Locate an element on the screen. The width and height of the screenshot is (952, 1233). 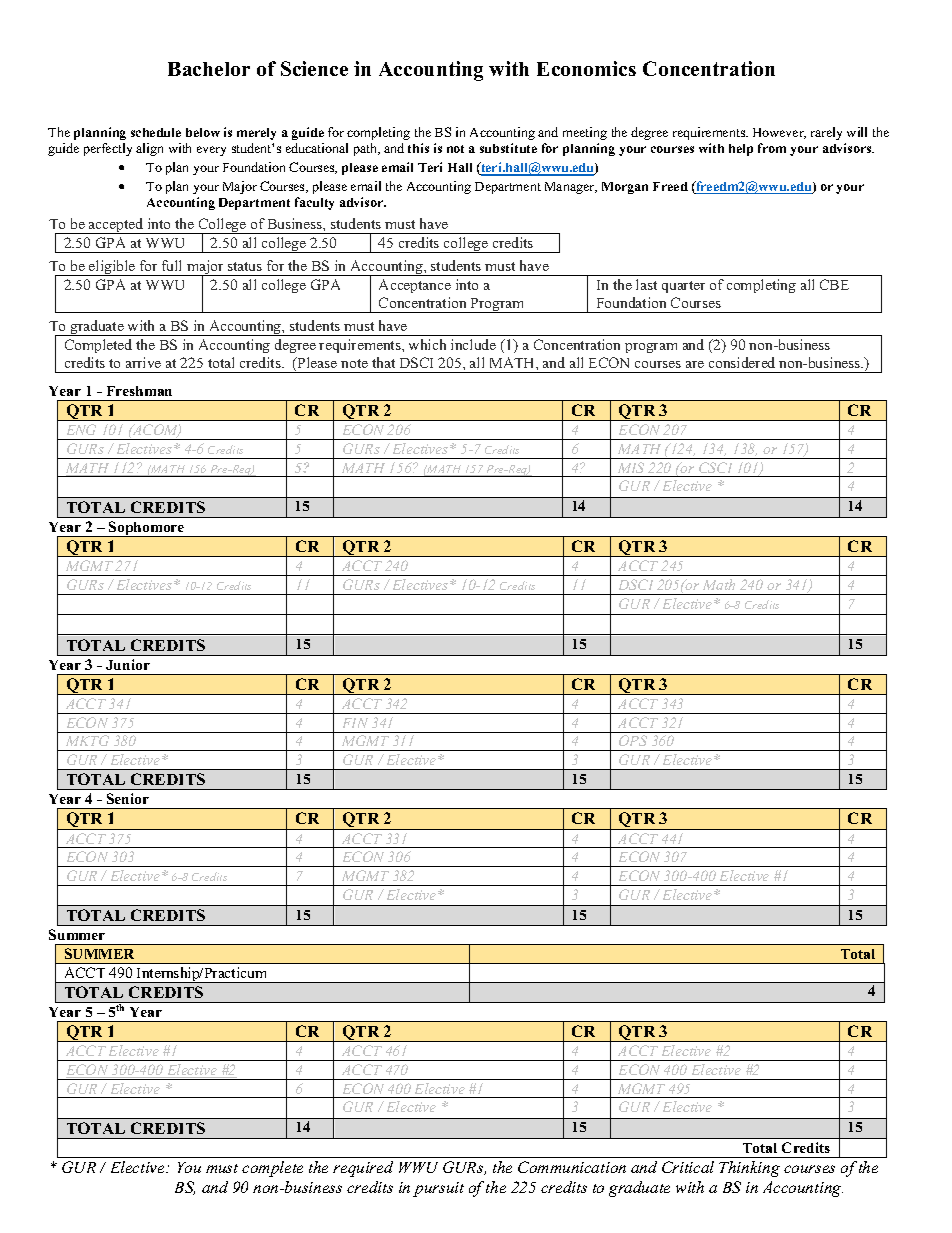
schedule is located at coordinates (156, 132).
